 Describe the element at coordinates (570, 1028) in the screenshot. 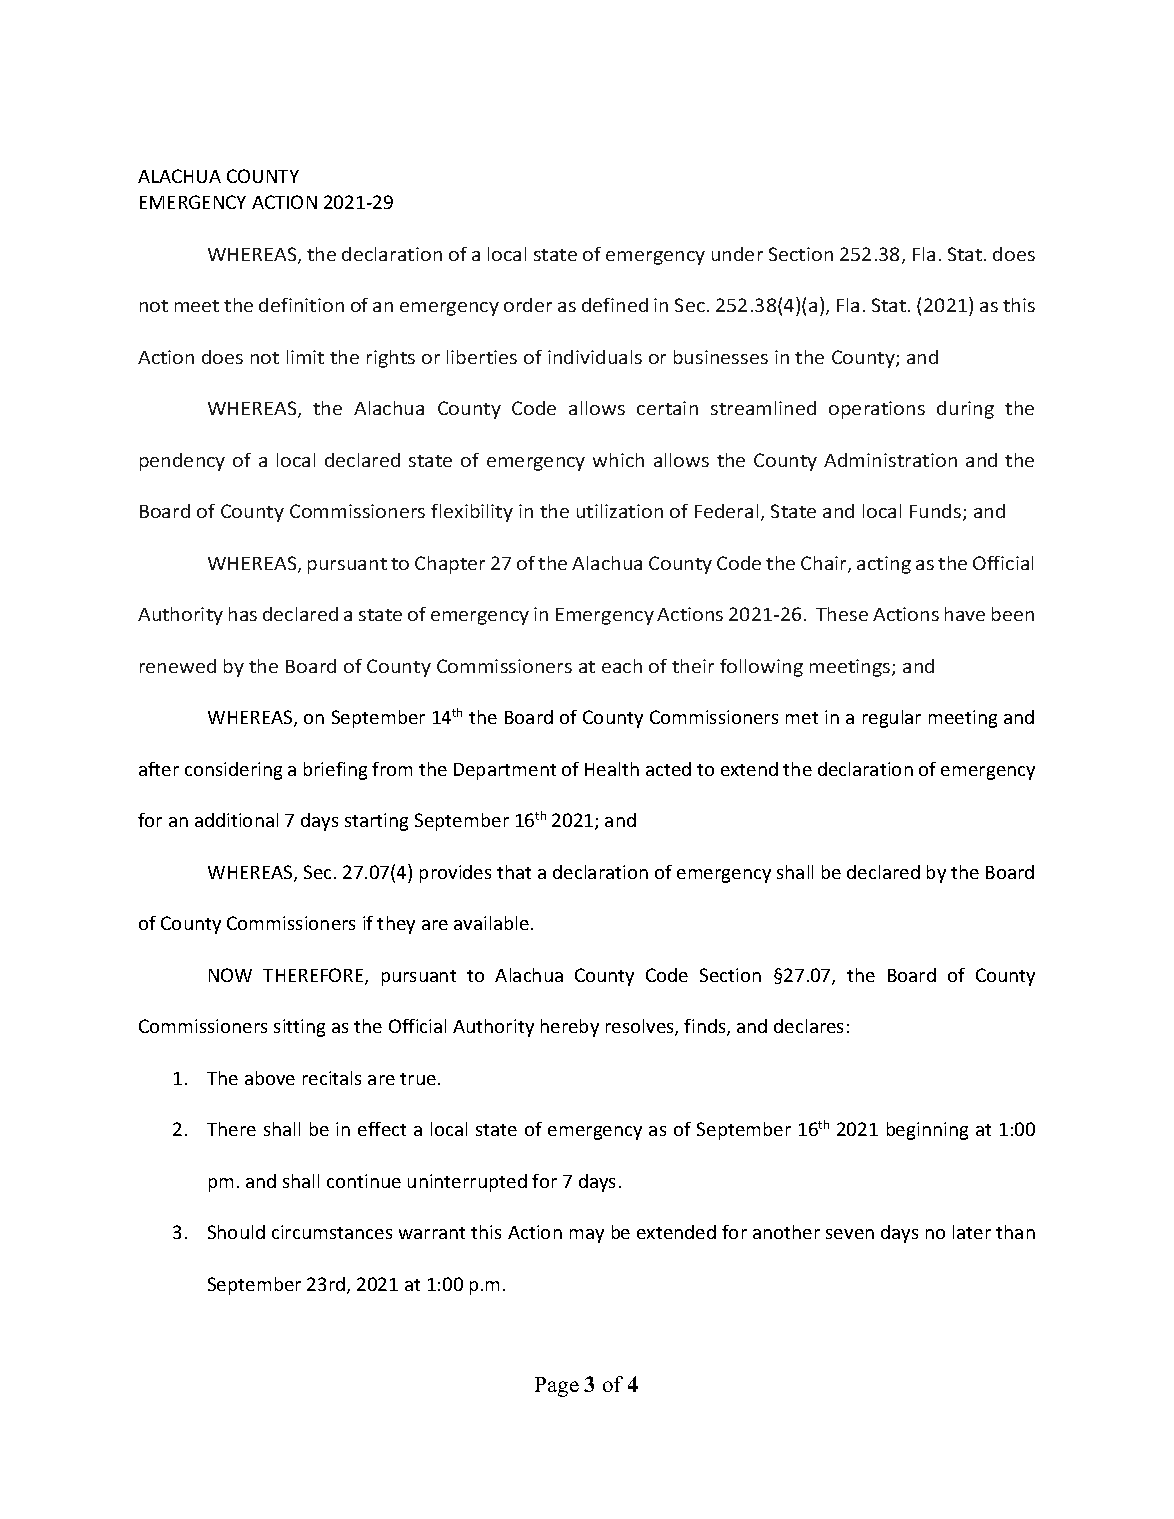

I see `hereby` at that location.
